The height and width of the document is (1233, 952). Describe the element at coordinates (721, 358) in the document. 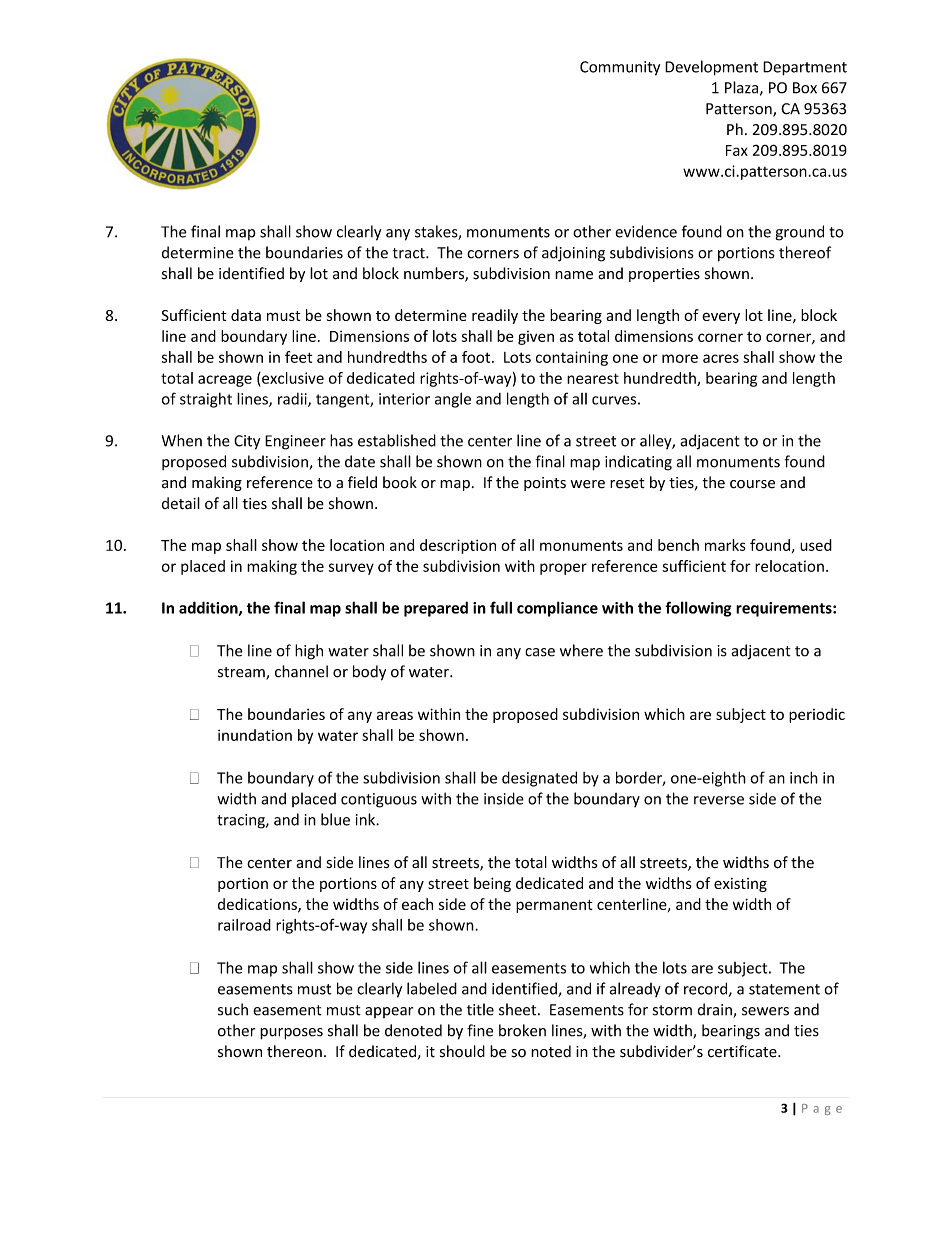

I see `acres` at that location.
